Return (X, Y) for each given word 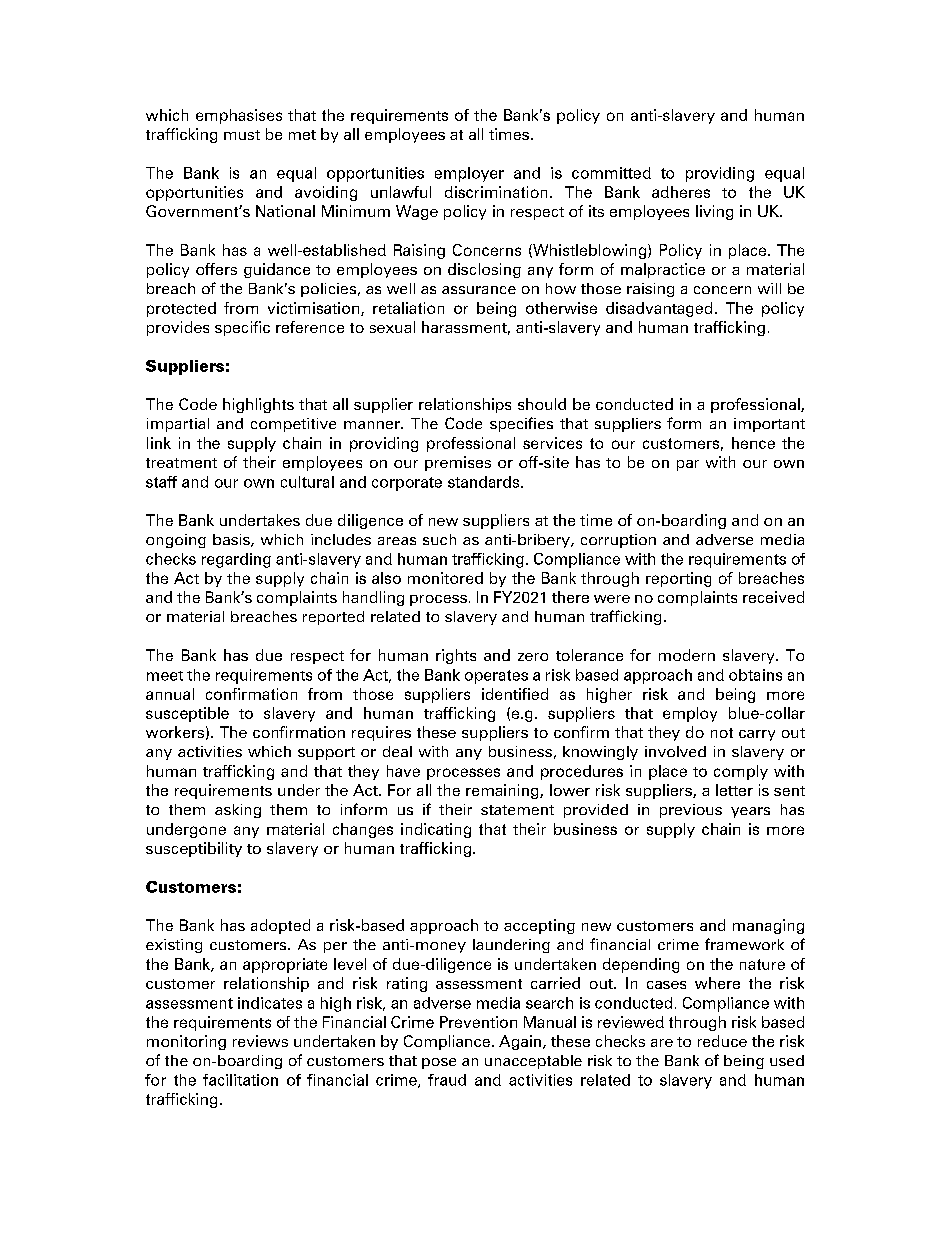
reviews (260, 1041)
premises (458, 463)
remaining (503, 791)
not (722, 733)
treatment (181, 463)
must (242, 135)
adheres (681, 192)
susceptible (187, 714)
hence (753, 443)
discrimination (496, 192)
